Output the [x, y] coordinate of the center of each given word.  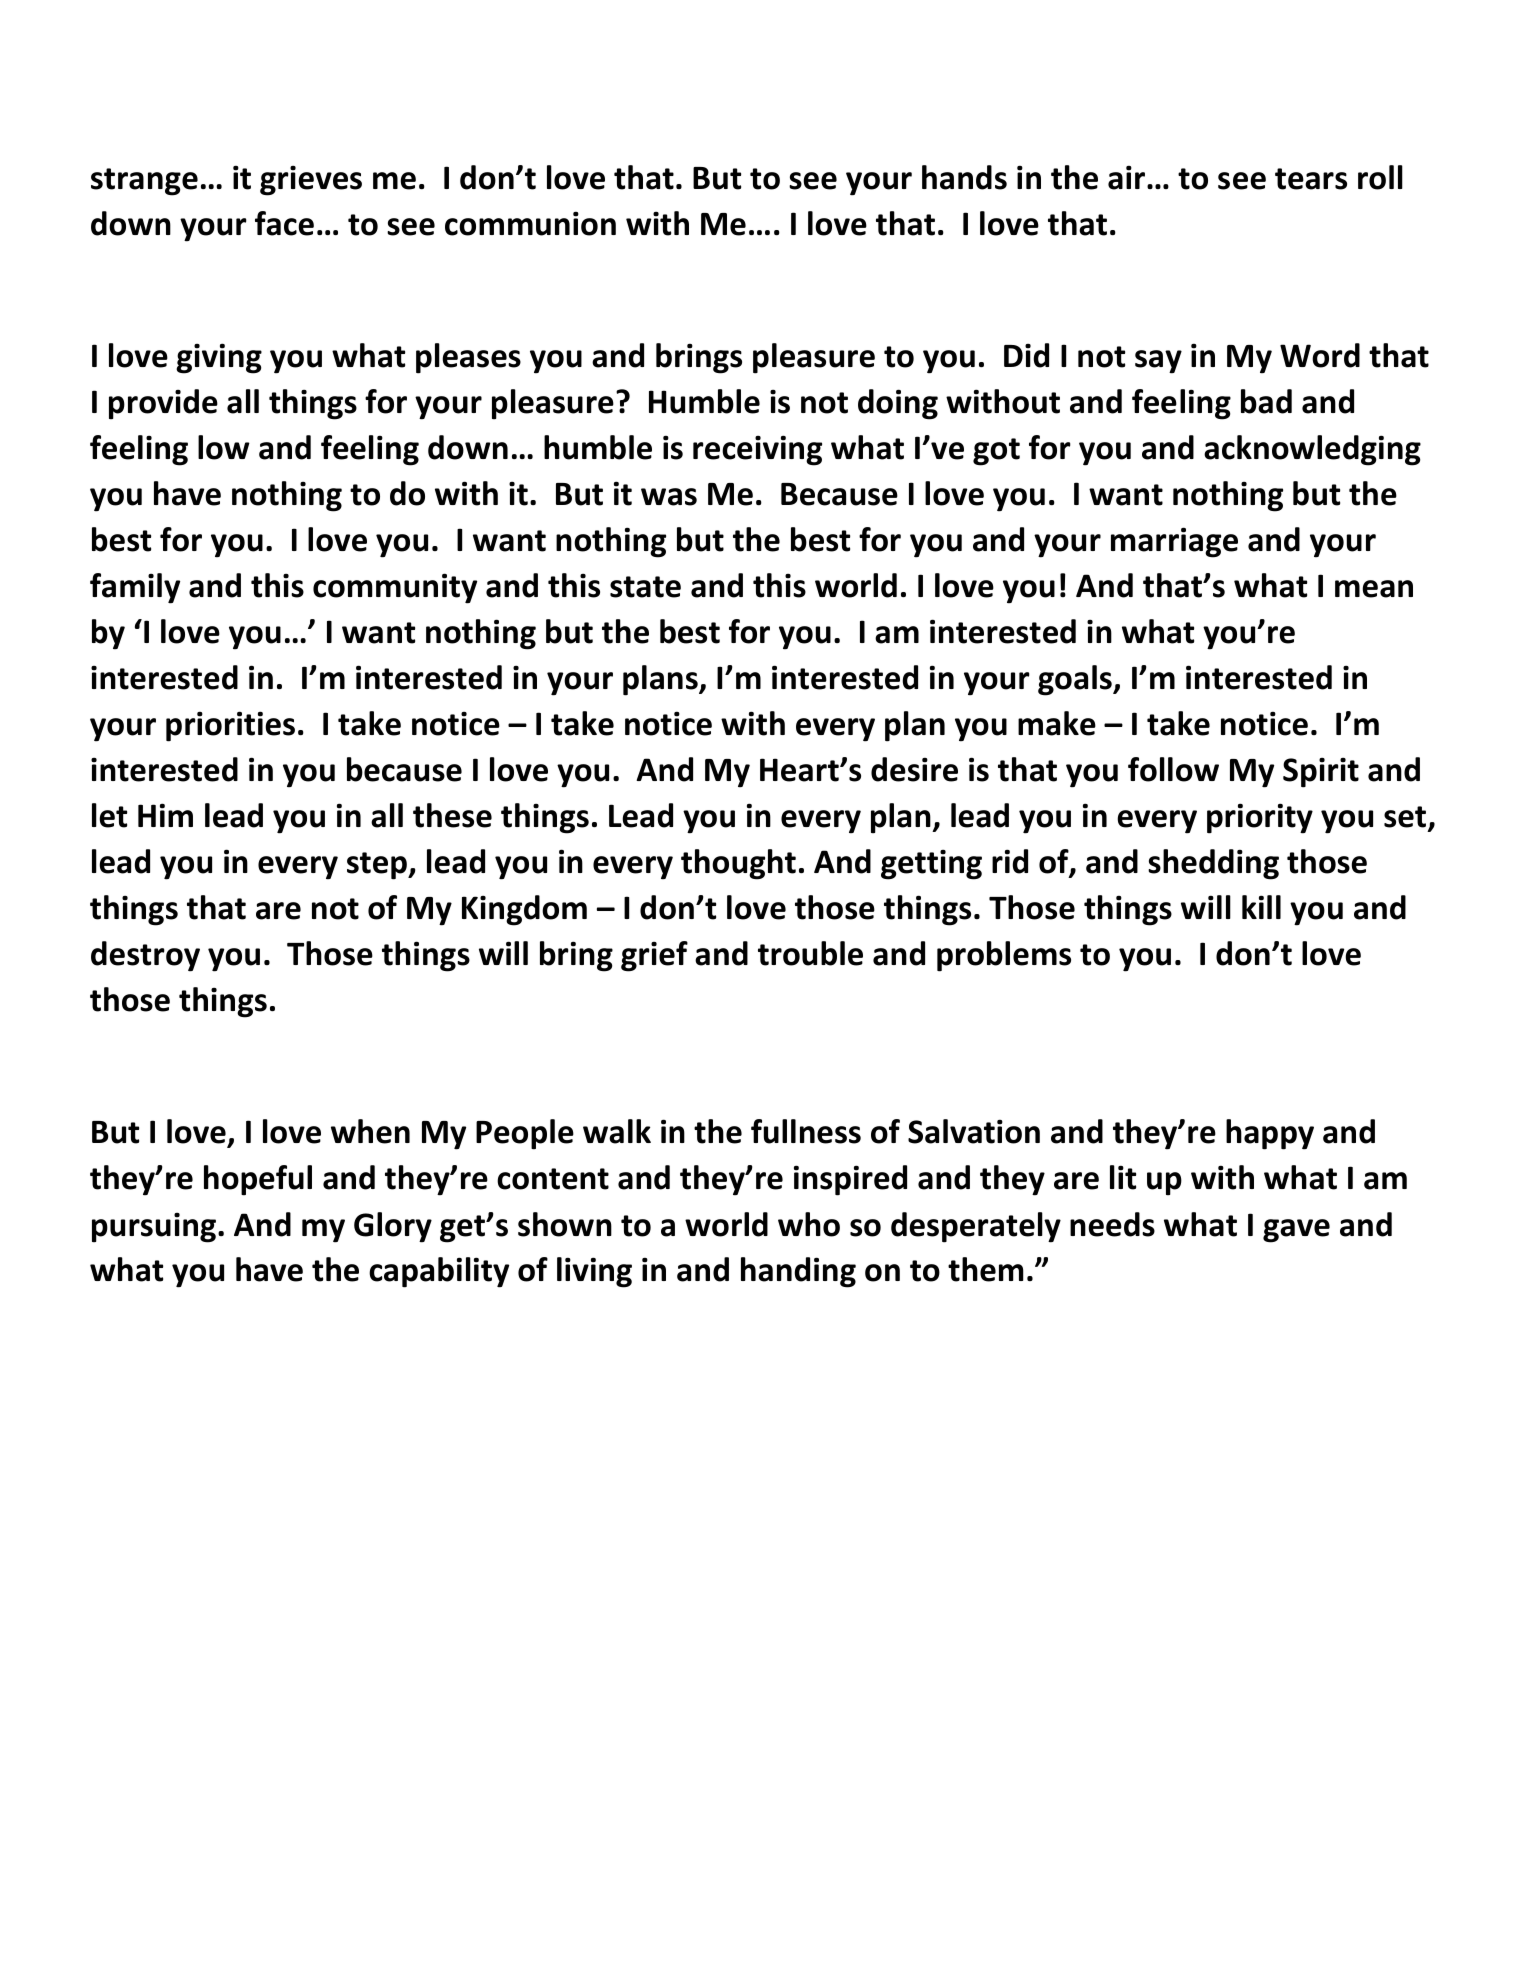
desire [914, 769]
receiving [757, 450]
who [809, 1224]
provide [163, 404]
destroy [145, 956]
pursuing [154, 1228]
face [284, 223]
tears [1311, 179]
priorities [230, 726]
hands [964, 177]
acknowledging [1312, 450]
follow [1173, 769]
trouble [810, 953]
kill [1261, 907]
